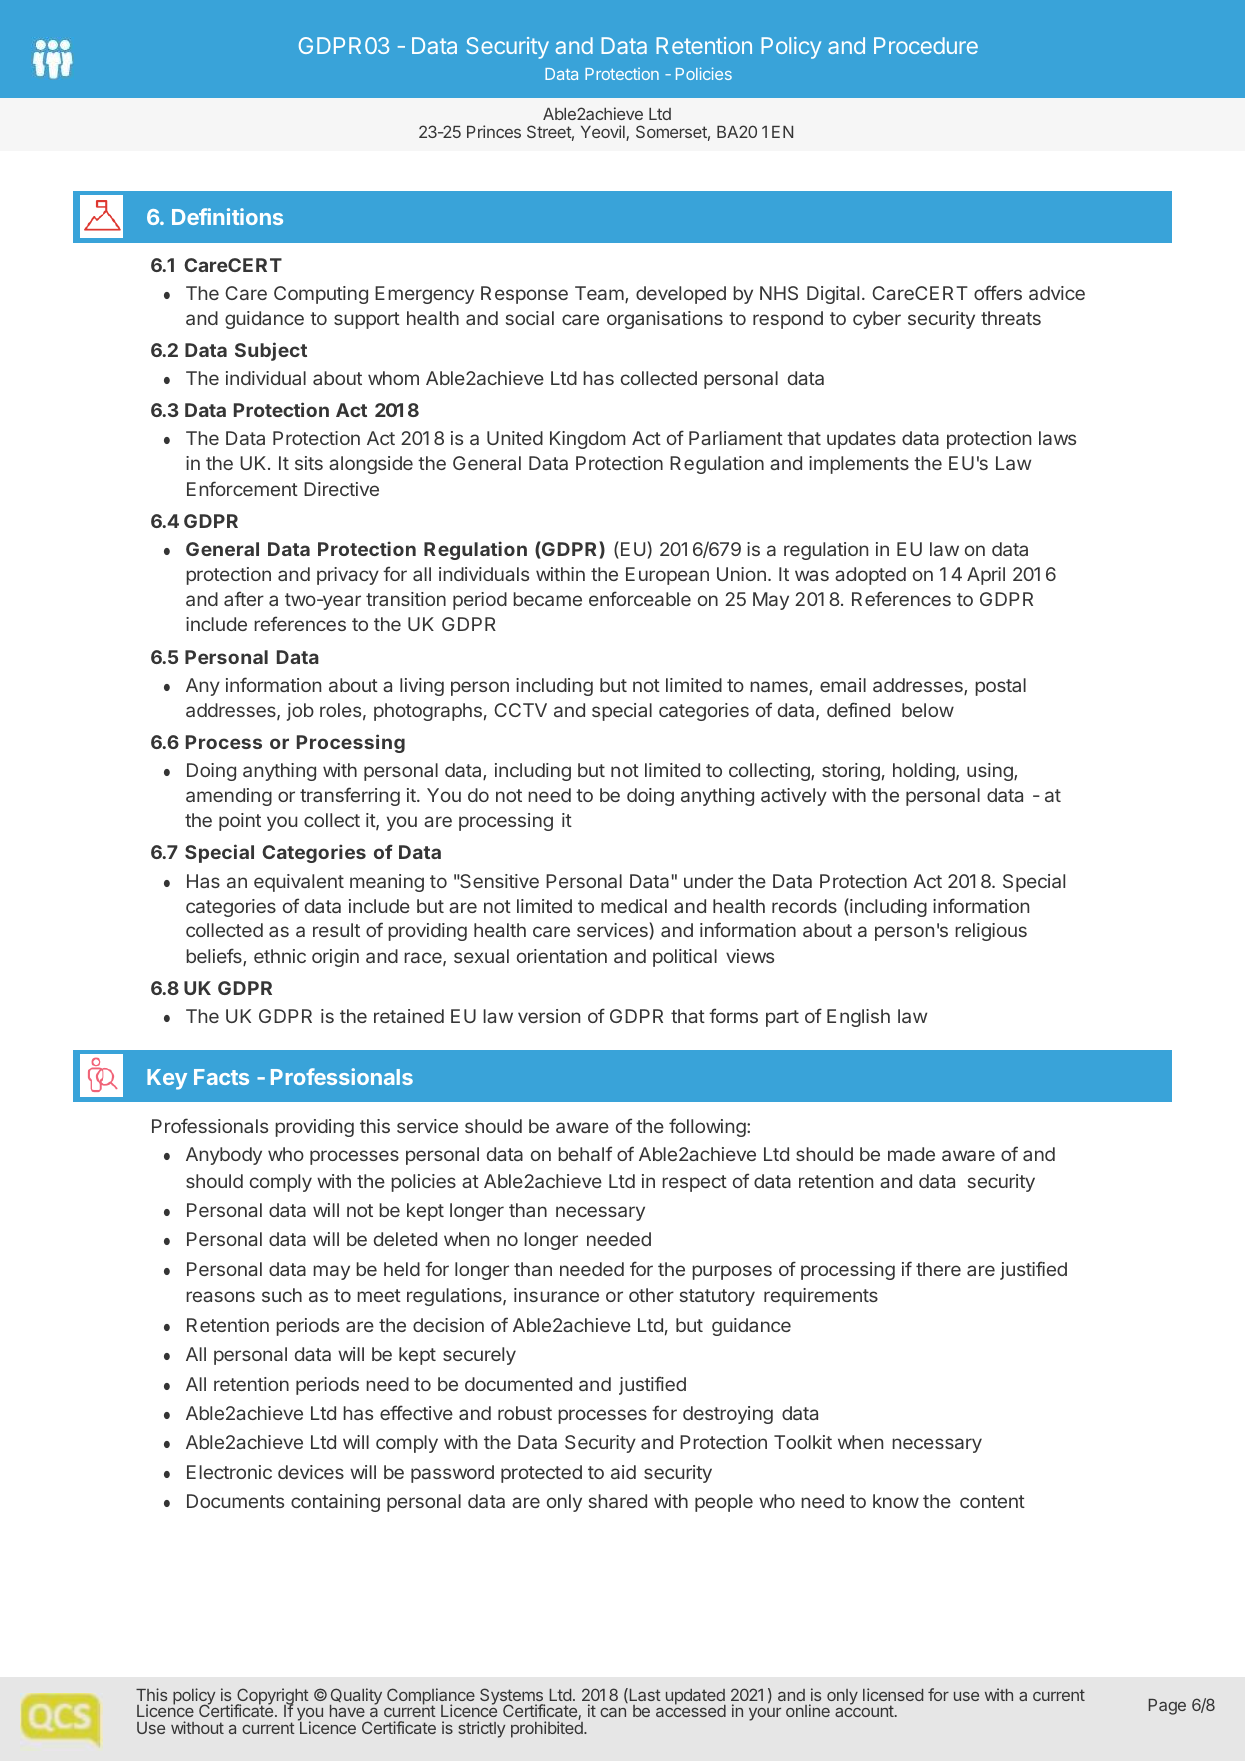  What do you see at coordinates (227, 216) in the screenshot?
I see `Definitions` at bounding box center [227, 216].
